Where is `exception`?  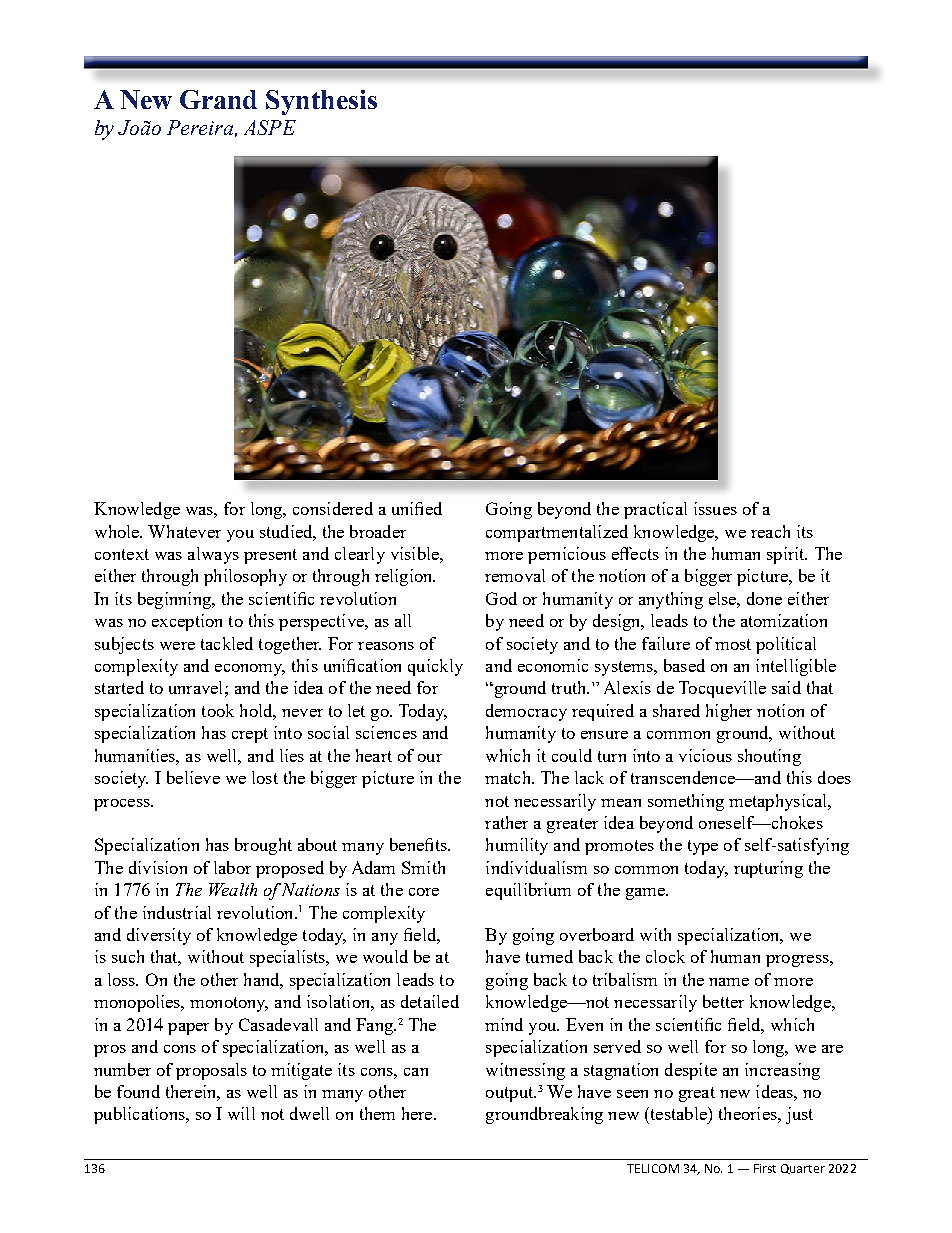 exception is located at coordinates (187, 622).
